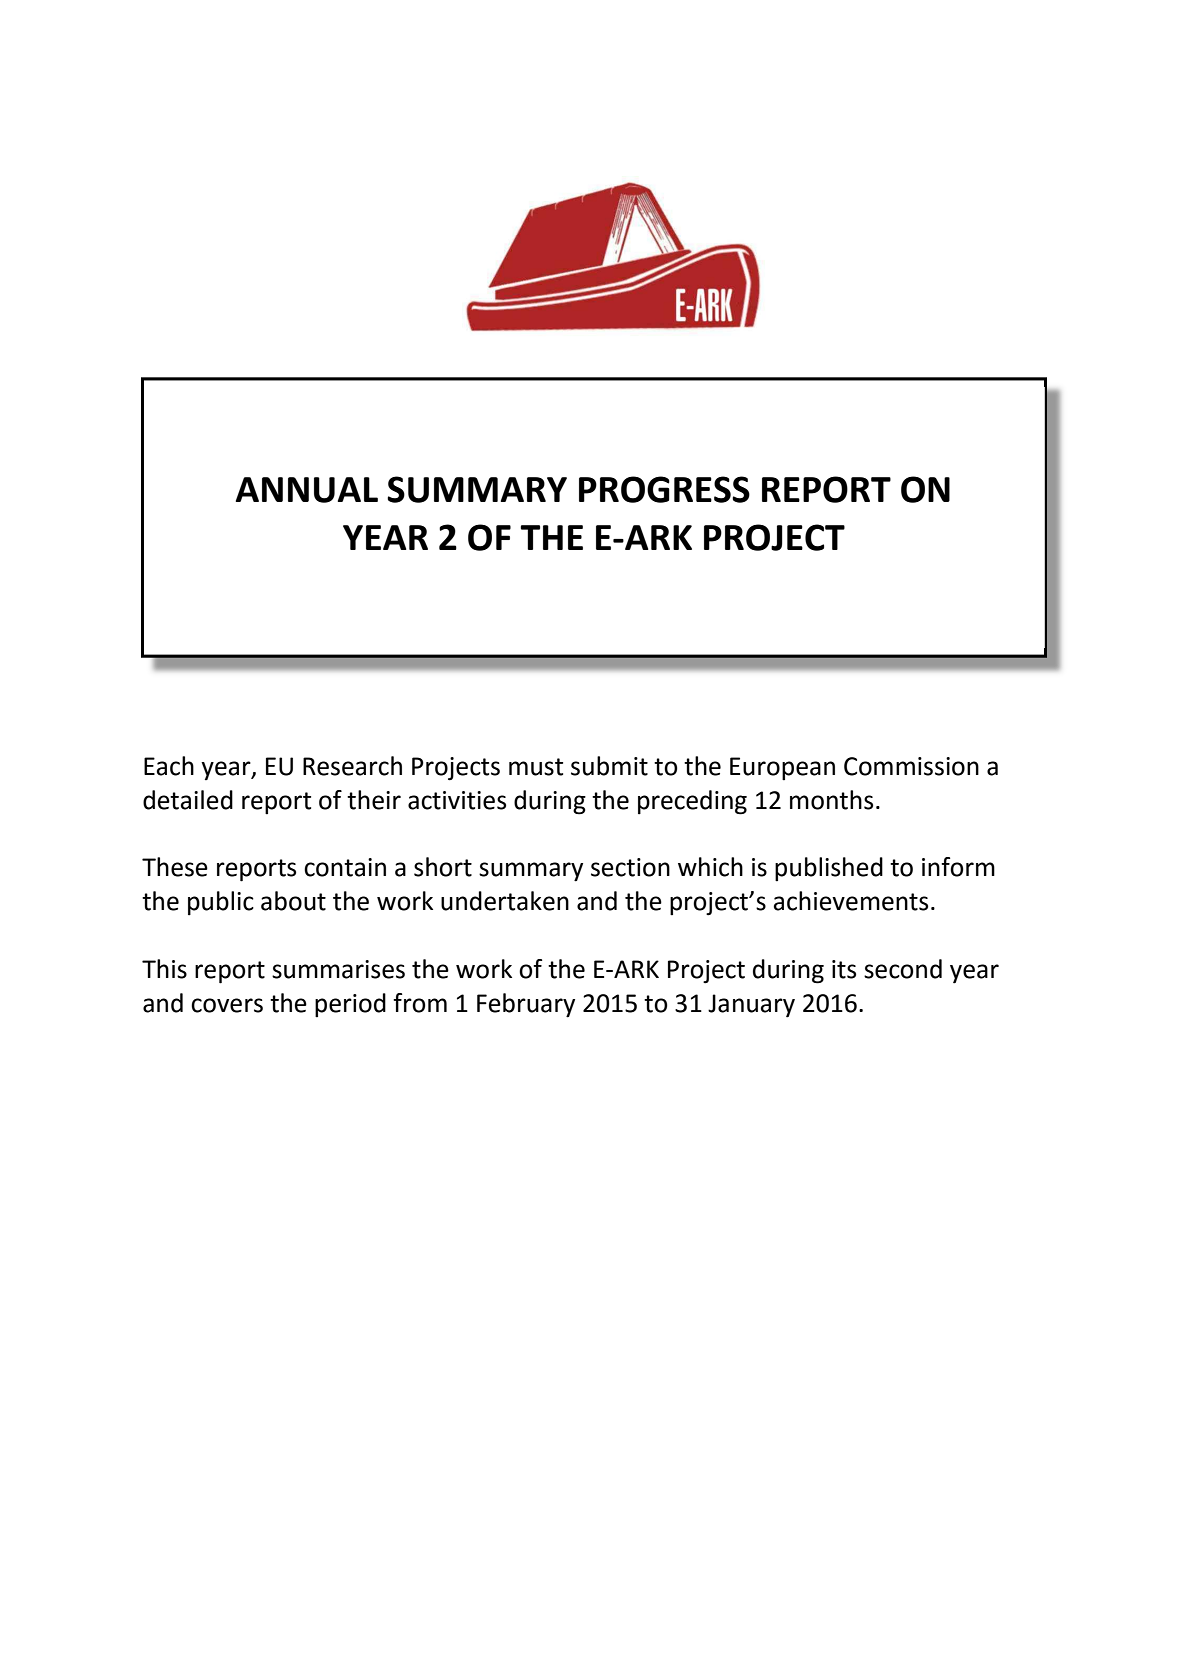 This screenshot has width=1177, height=1664. Describe the element at coordinates (692, 802) in the screenshot. I see `preceding` at that location.
